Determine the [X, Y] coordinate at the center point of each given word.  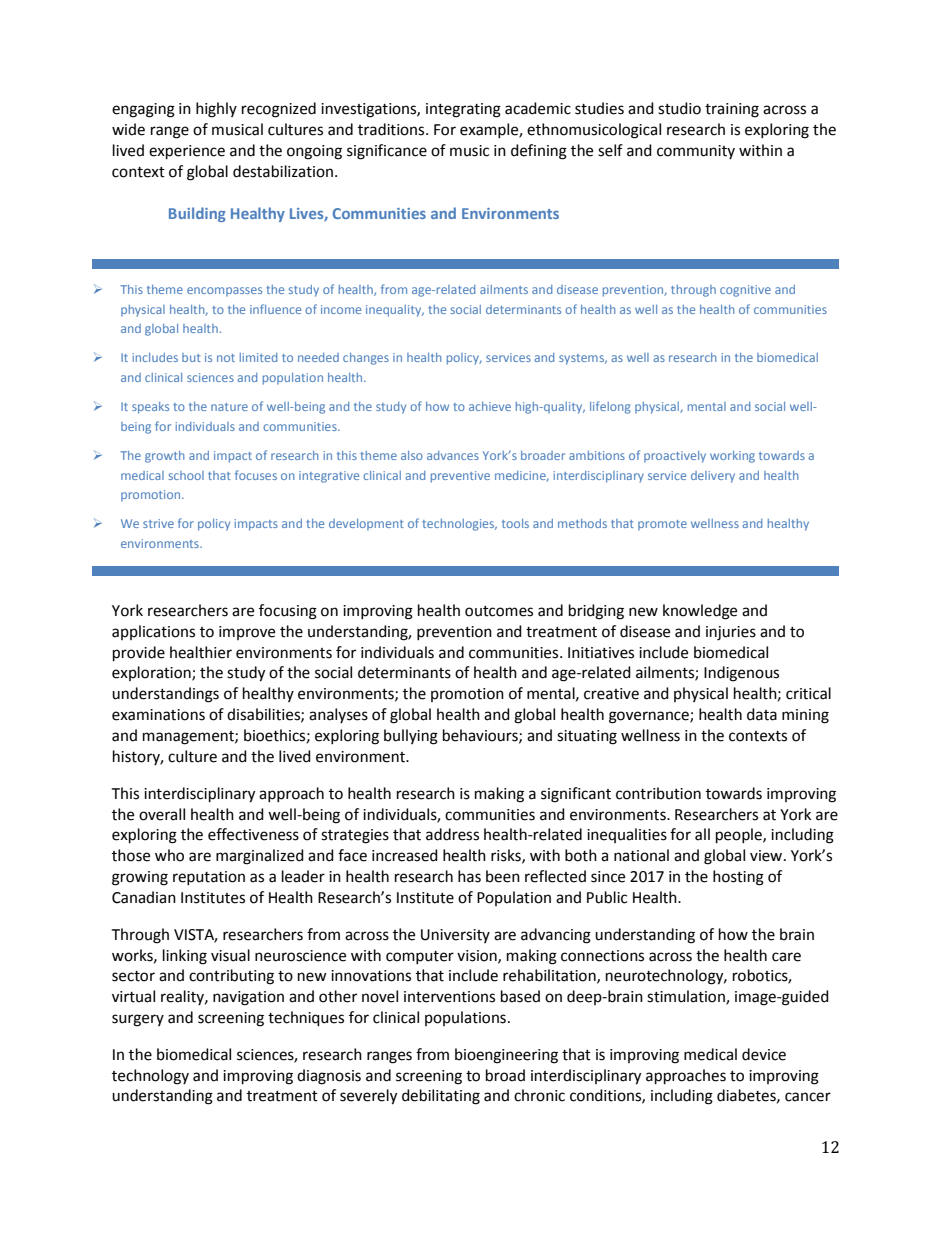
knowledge [700, 612]
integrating [463, 110]
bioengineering [506, 1056]
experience [187, 152]
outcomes [499, 611]
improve [247, 633]
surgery [138, 1020]
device [764, 1054]
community [696, 152]
